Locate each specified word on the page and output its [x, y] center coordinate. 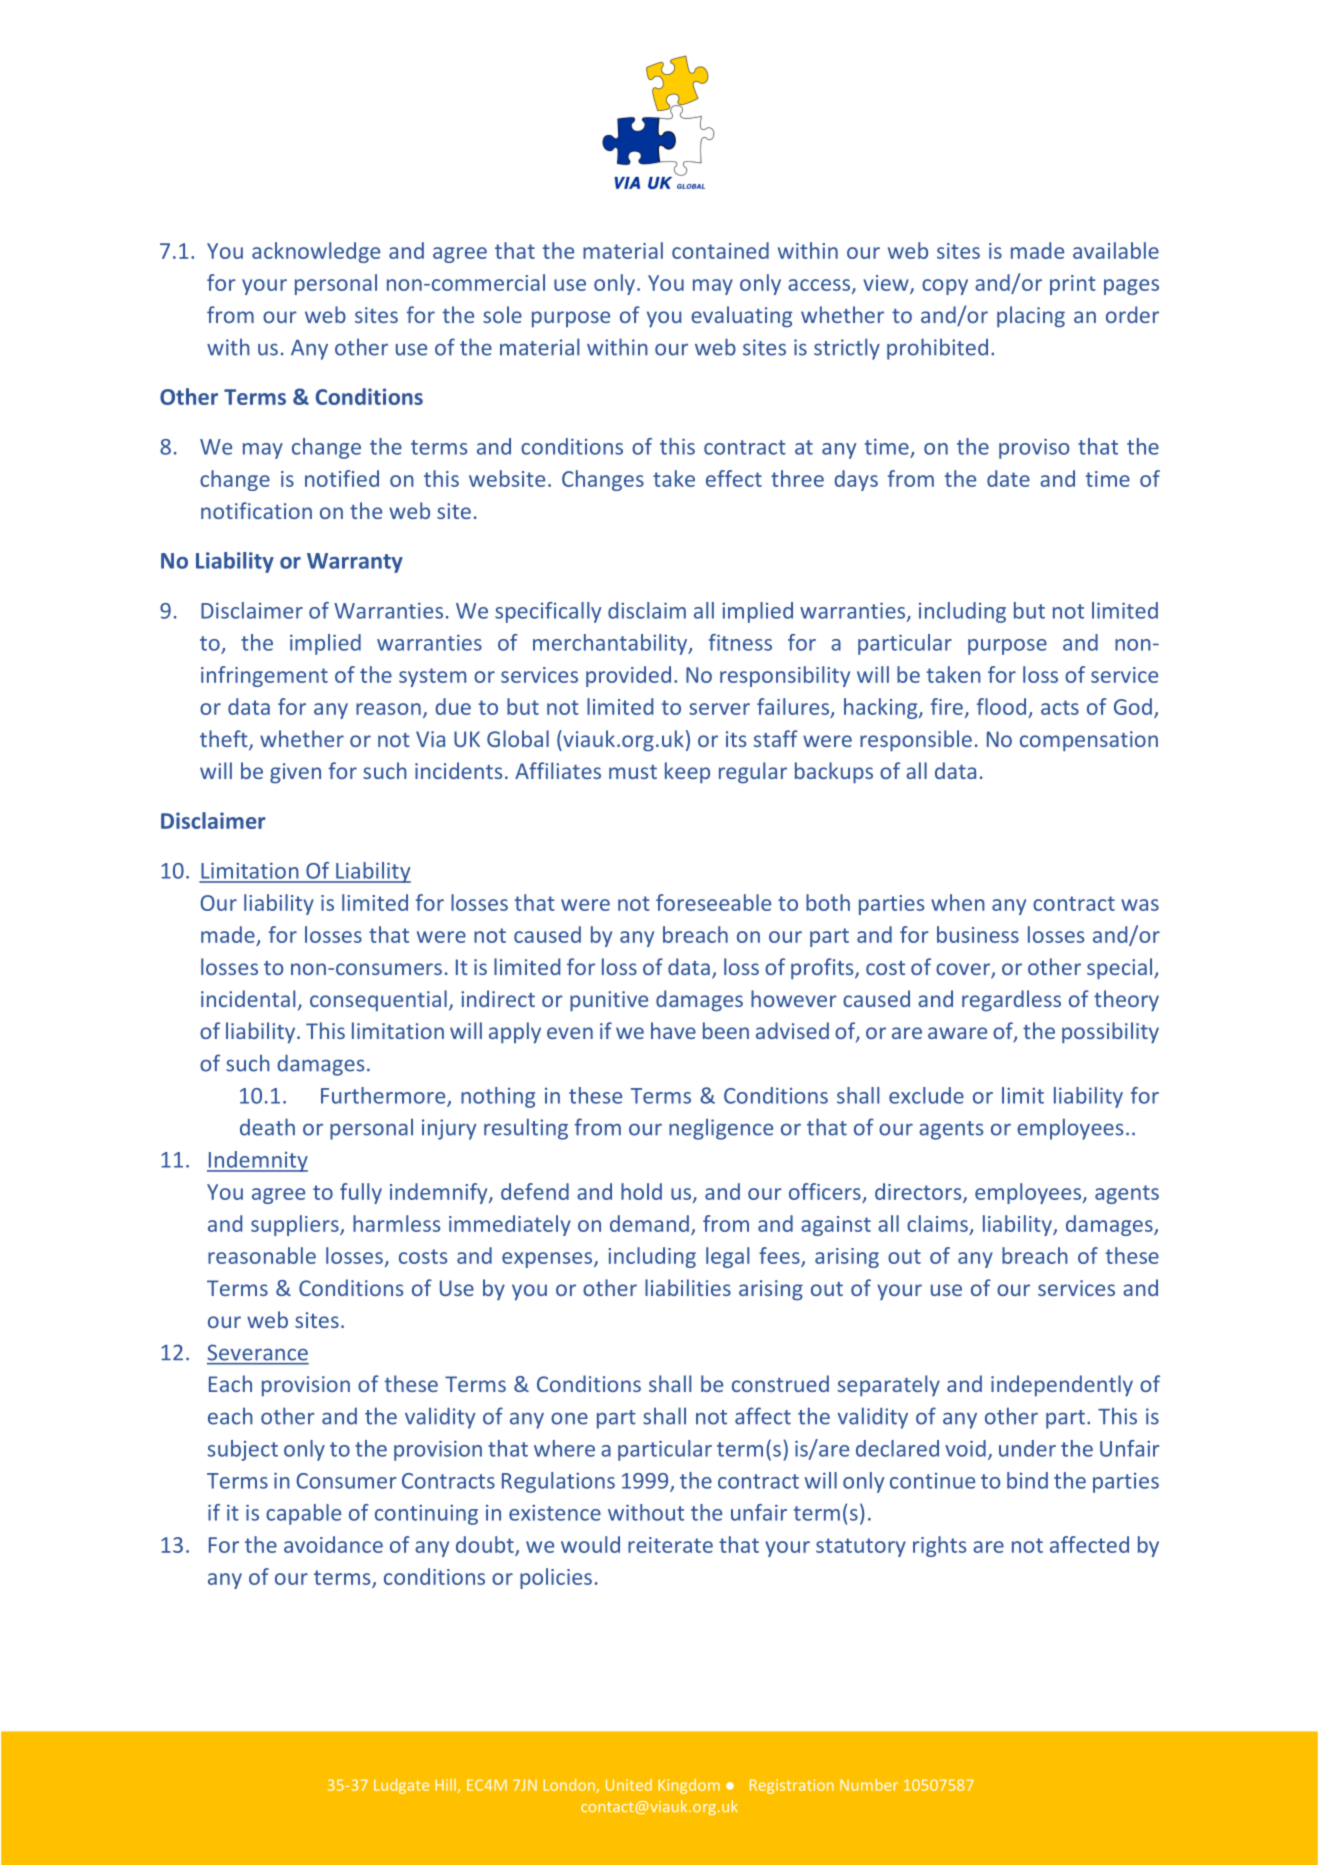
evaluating [741, 317]
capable [303, 1514]
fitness [740, 642]
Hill [445, 1785]
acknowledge [316, 252]
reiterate [670, 1545]
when [958, 902]
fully [361, 1193]
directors [919, 1192]
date [1008, 478]
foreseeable [713, 902]
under [1027, 1448]
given [295, 773]
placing [1031, 317]
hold [641, 1191]
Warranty [355, 563]
